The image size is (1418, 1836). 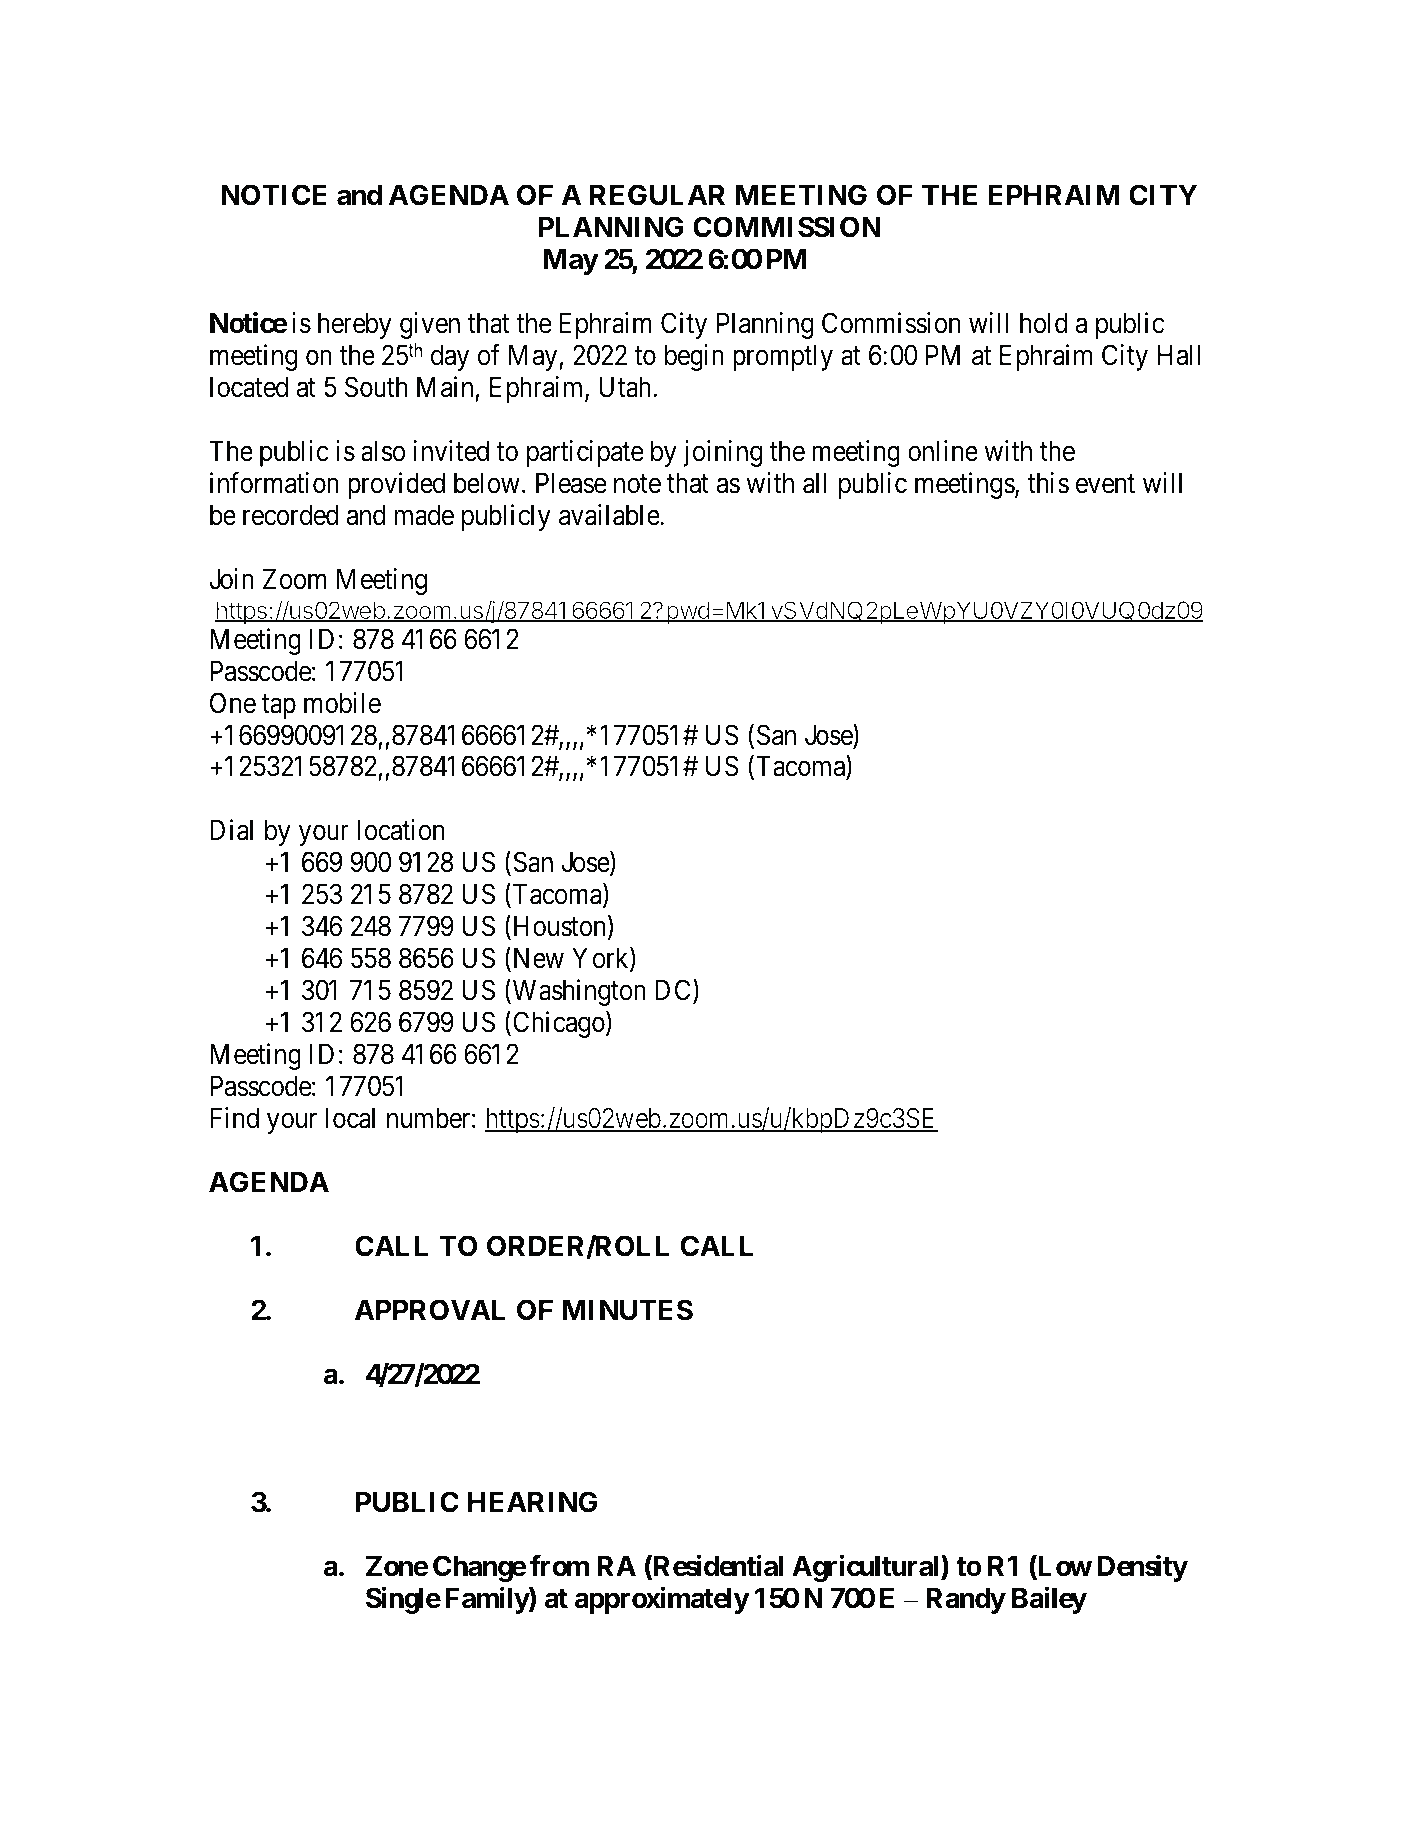 I want to click on REGULAR, so click(x=657, y=195).
